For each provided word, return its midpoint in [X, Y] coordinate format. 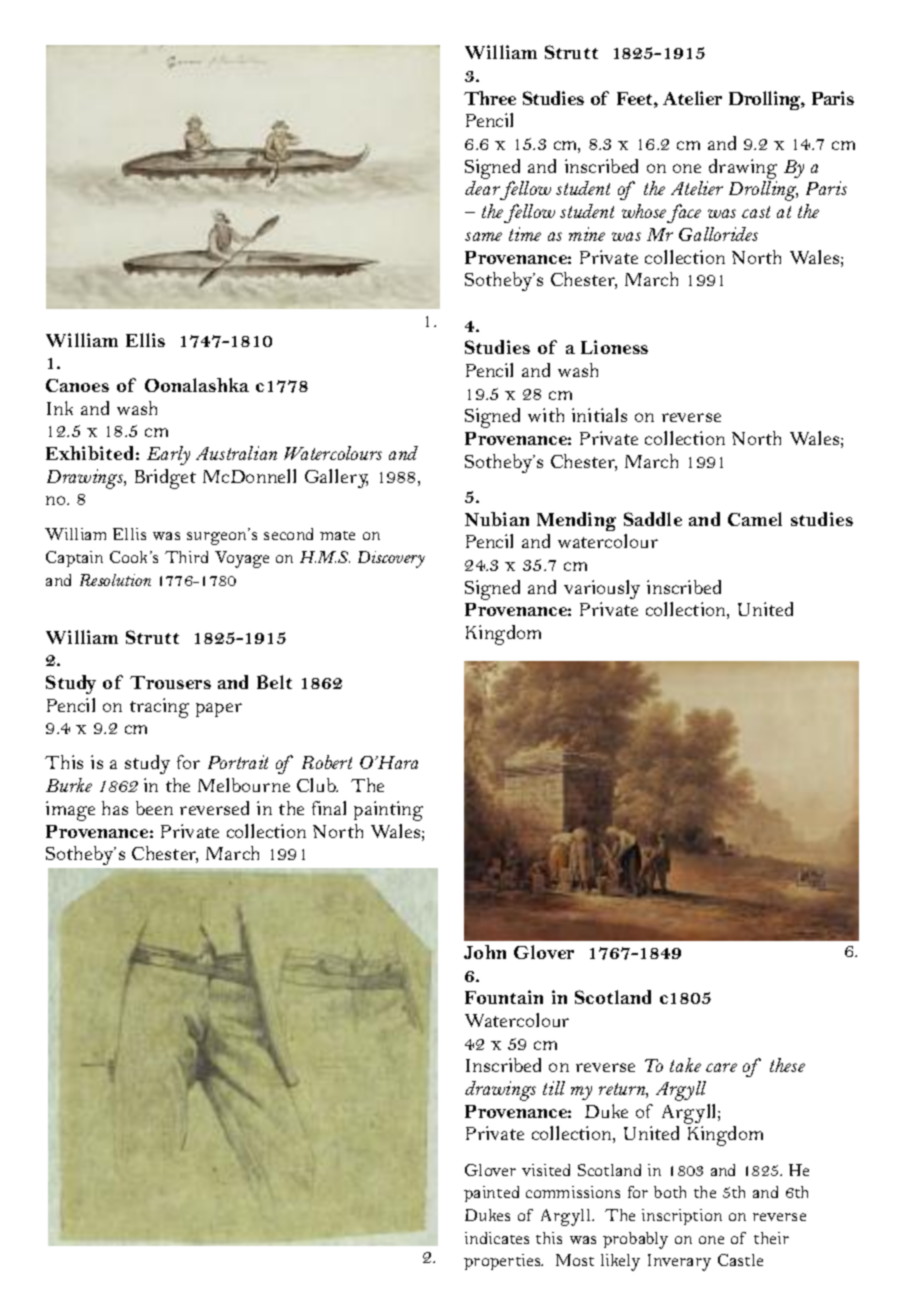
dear [483, 190]
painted [491, 1194]
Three [490, 98]
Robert [327, 762]
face [684, 213]
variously [602, 589]
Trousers [170, 682]
